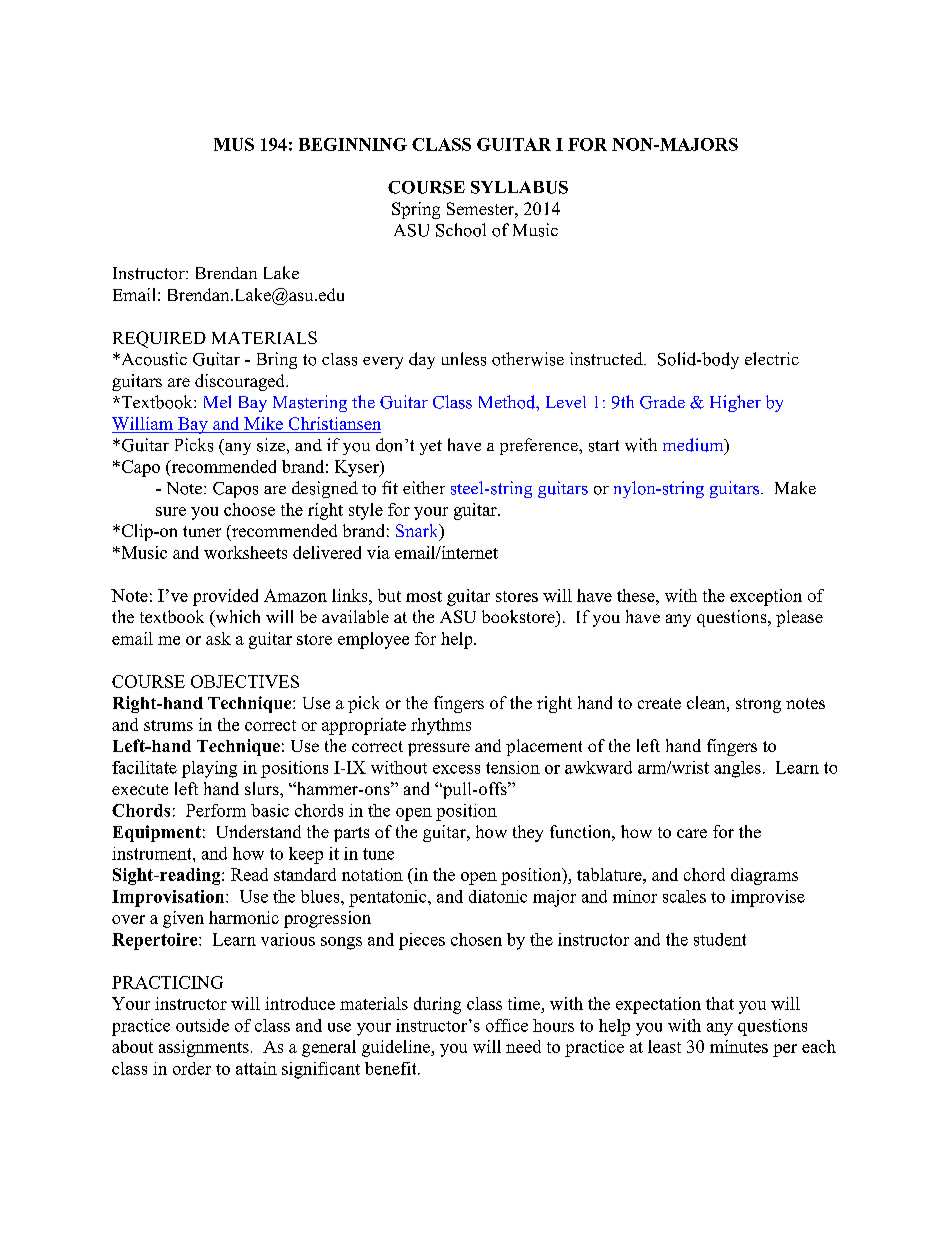 This image has width=952, height=1233. I want to click on unless, so click(464, 359).
